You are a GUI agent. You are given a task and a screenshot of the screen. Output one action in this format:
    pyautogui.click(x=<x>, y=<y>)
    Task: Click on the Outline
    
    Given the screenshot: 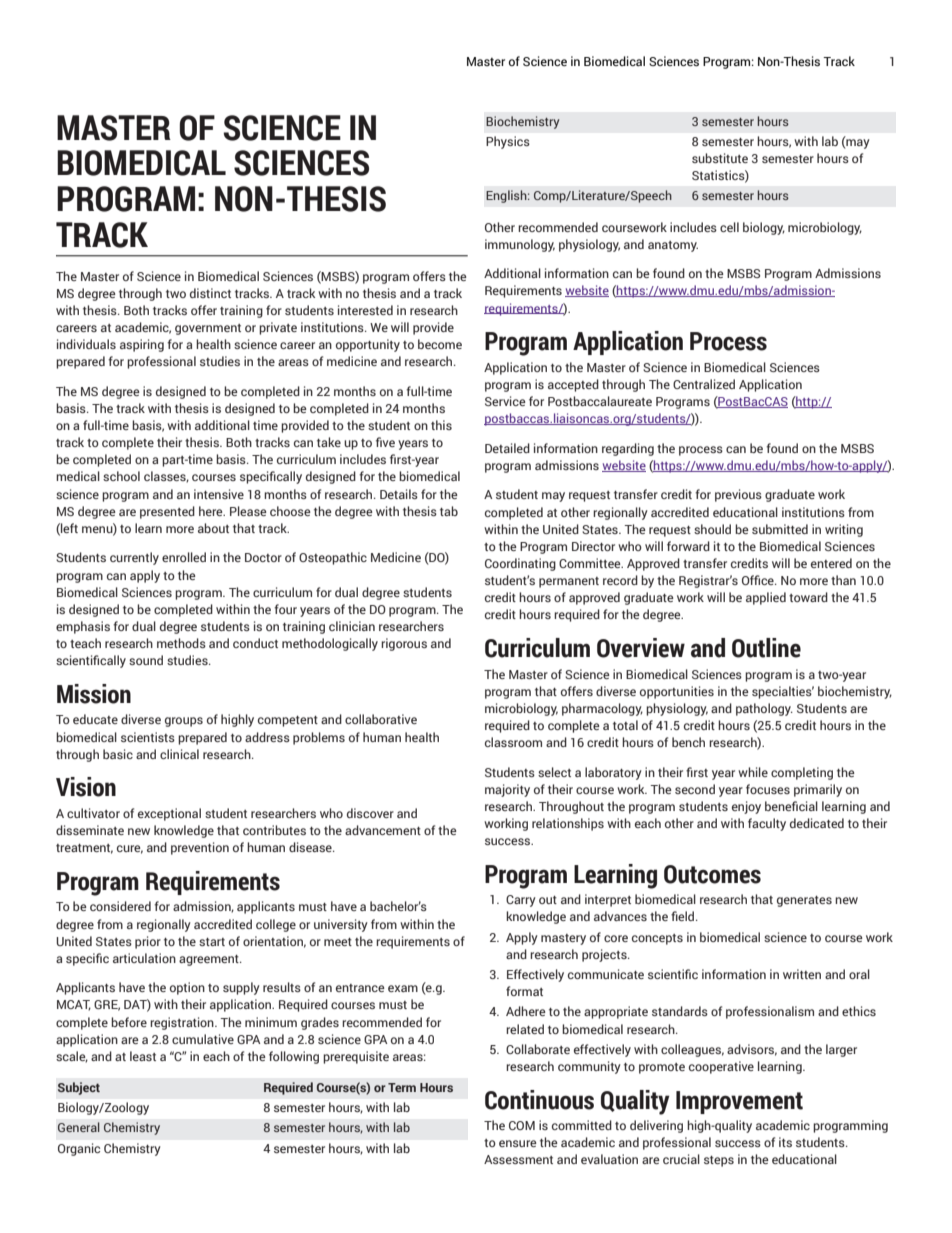 What is the action you would take?
    pyautogui.click(x=766, y=648)
